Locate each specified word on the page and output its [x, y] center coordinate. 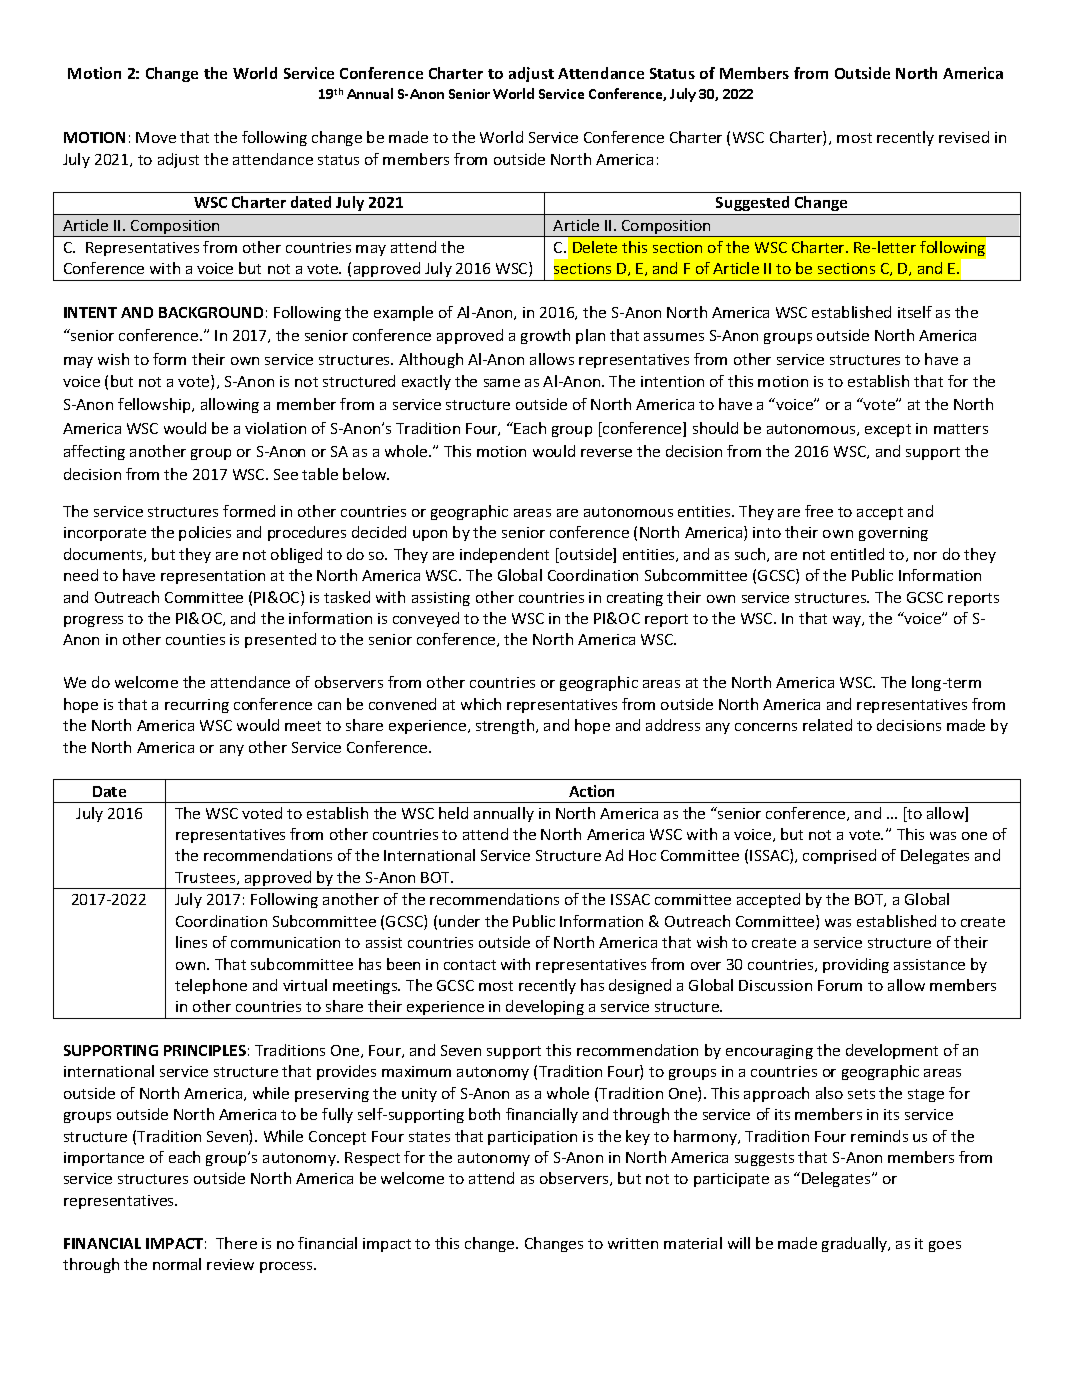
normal [177, 1264]
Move [156, 137]
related [827, 725]
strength [506, 726]
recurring [197, 706]
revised [964, 137]
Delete [595, 247]
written [633, 1243]
